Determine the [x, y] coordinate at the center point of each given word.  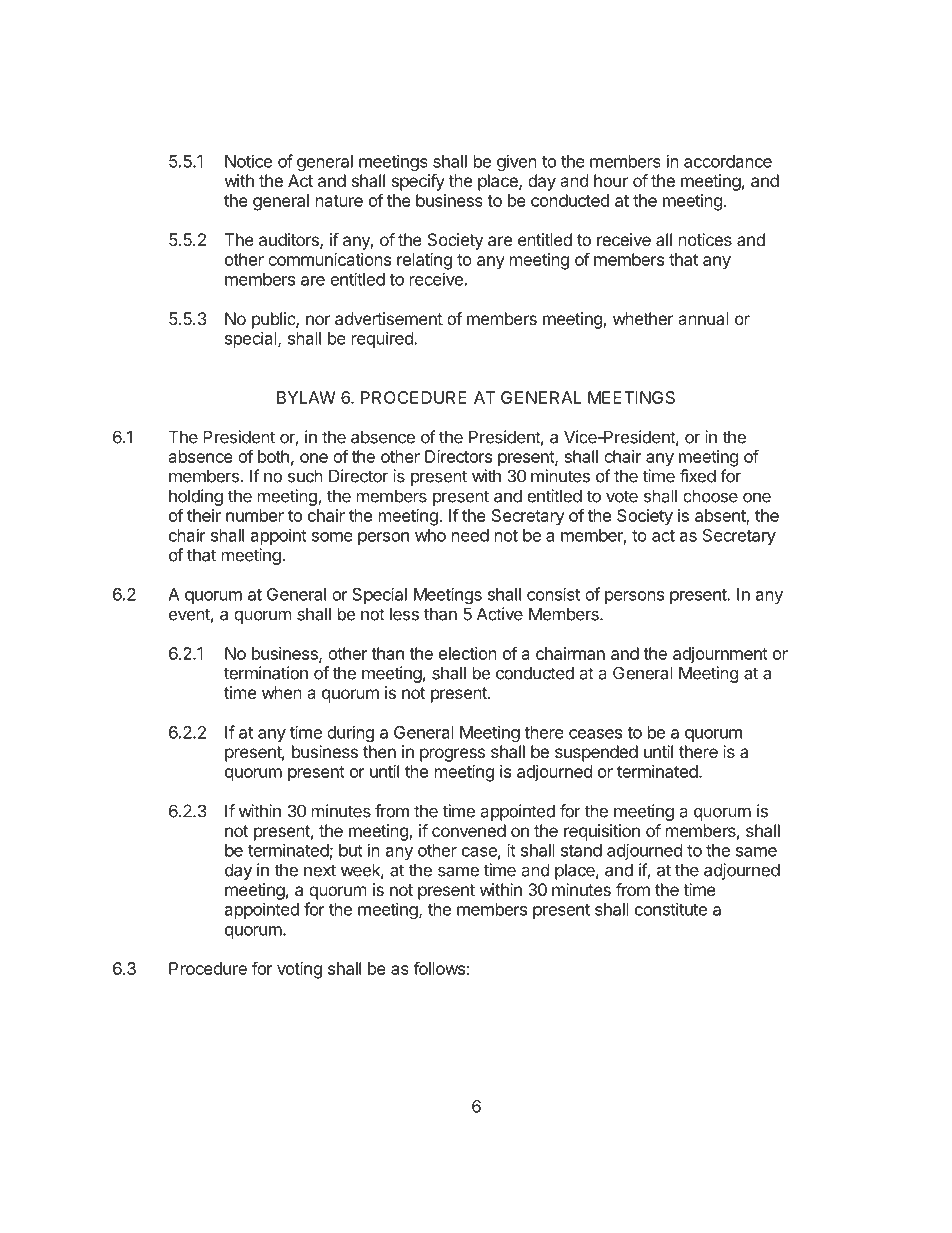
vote [622, 496]
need [470, 535]
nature [339, 201]
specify [418, 182]
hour [611, 180]
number [255, 515]
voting [299, 970]
